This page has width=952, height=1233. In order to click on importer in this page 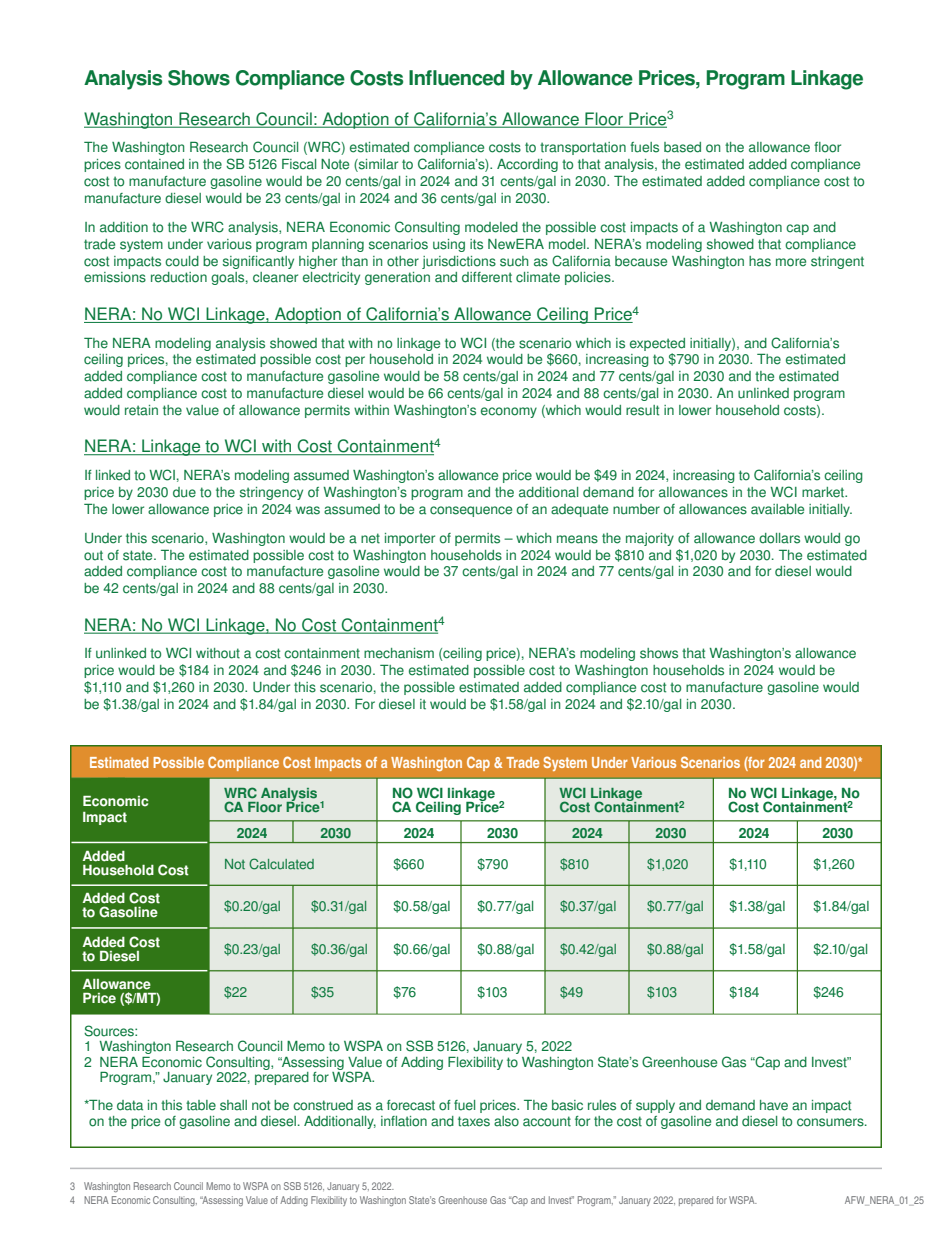, I will do `click(410, 539)`.
